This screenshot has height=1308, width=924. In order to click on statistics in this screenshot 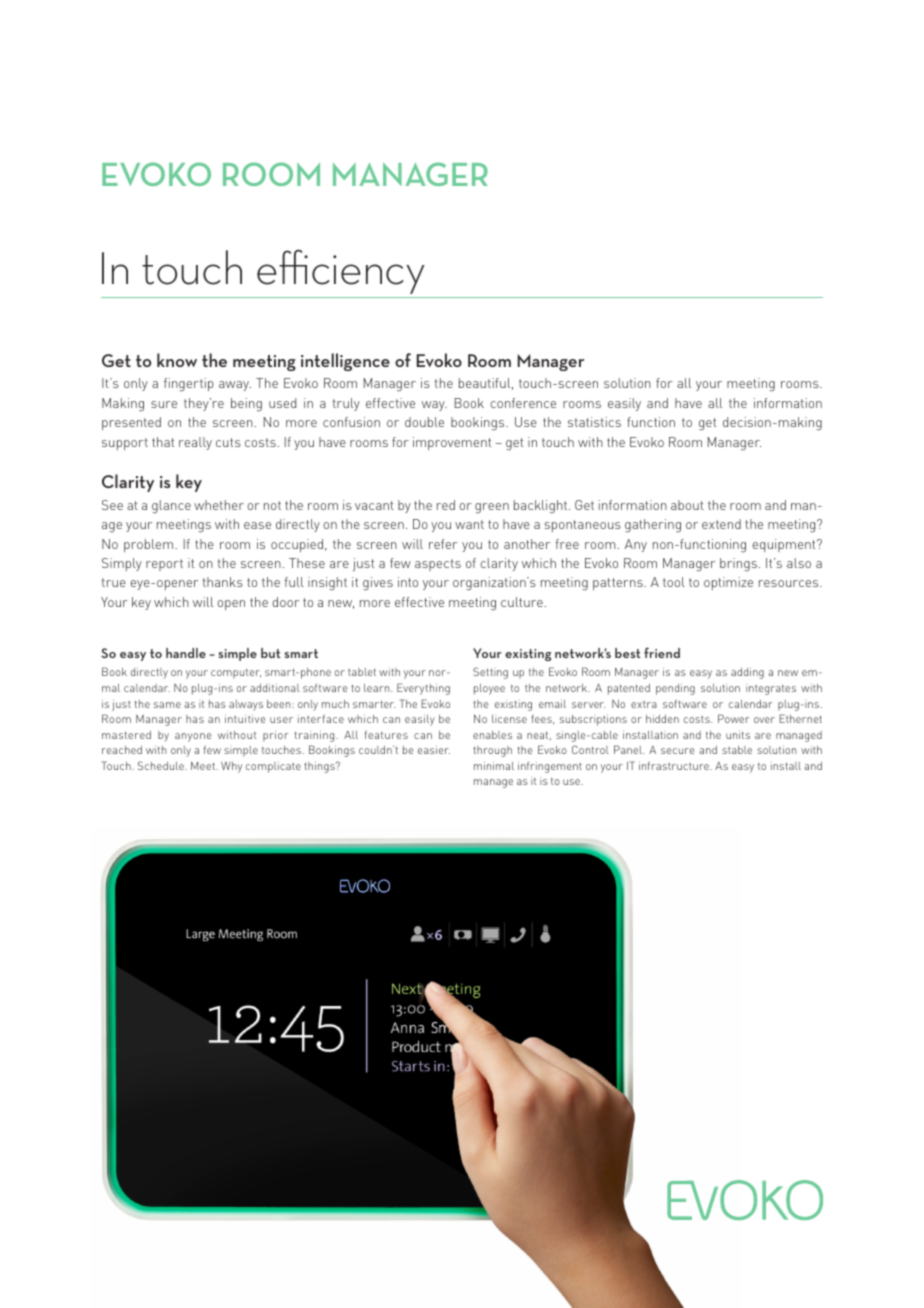, I will do `click(594, 422)`.
